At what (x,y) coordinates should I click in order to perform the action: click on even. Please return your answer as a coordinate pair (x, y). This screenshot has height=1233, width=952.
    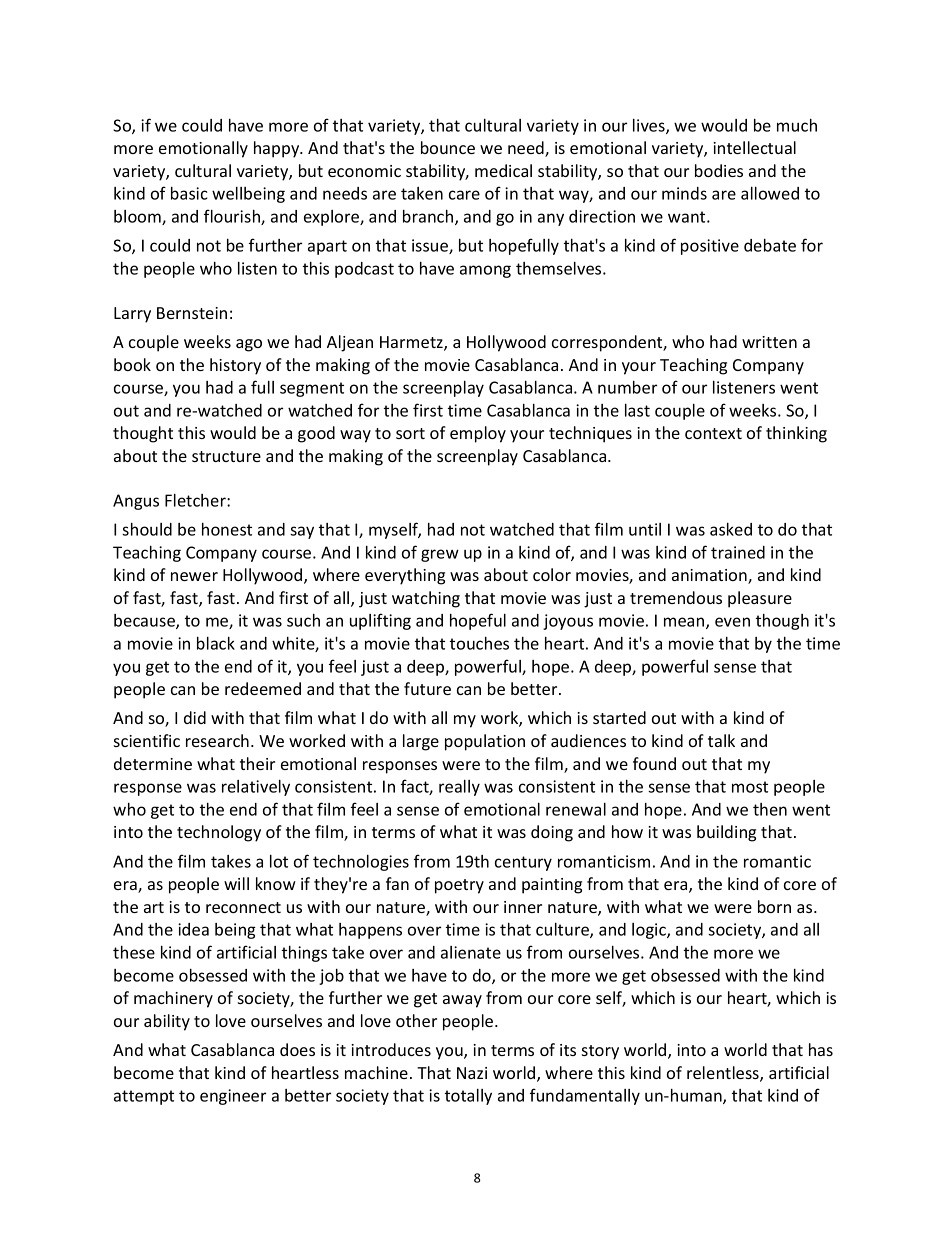
    Looking at the image, I should click on (732, 622).
